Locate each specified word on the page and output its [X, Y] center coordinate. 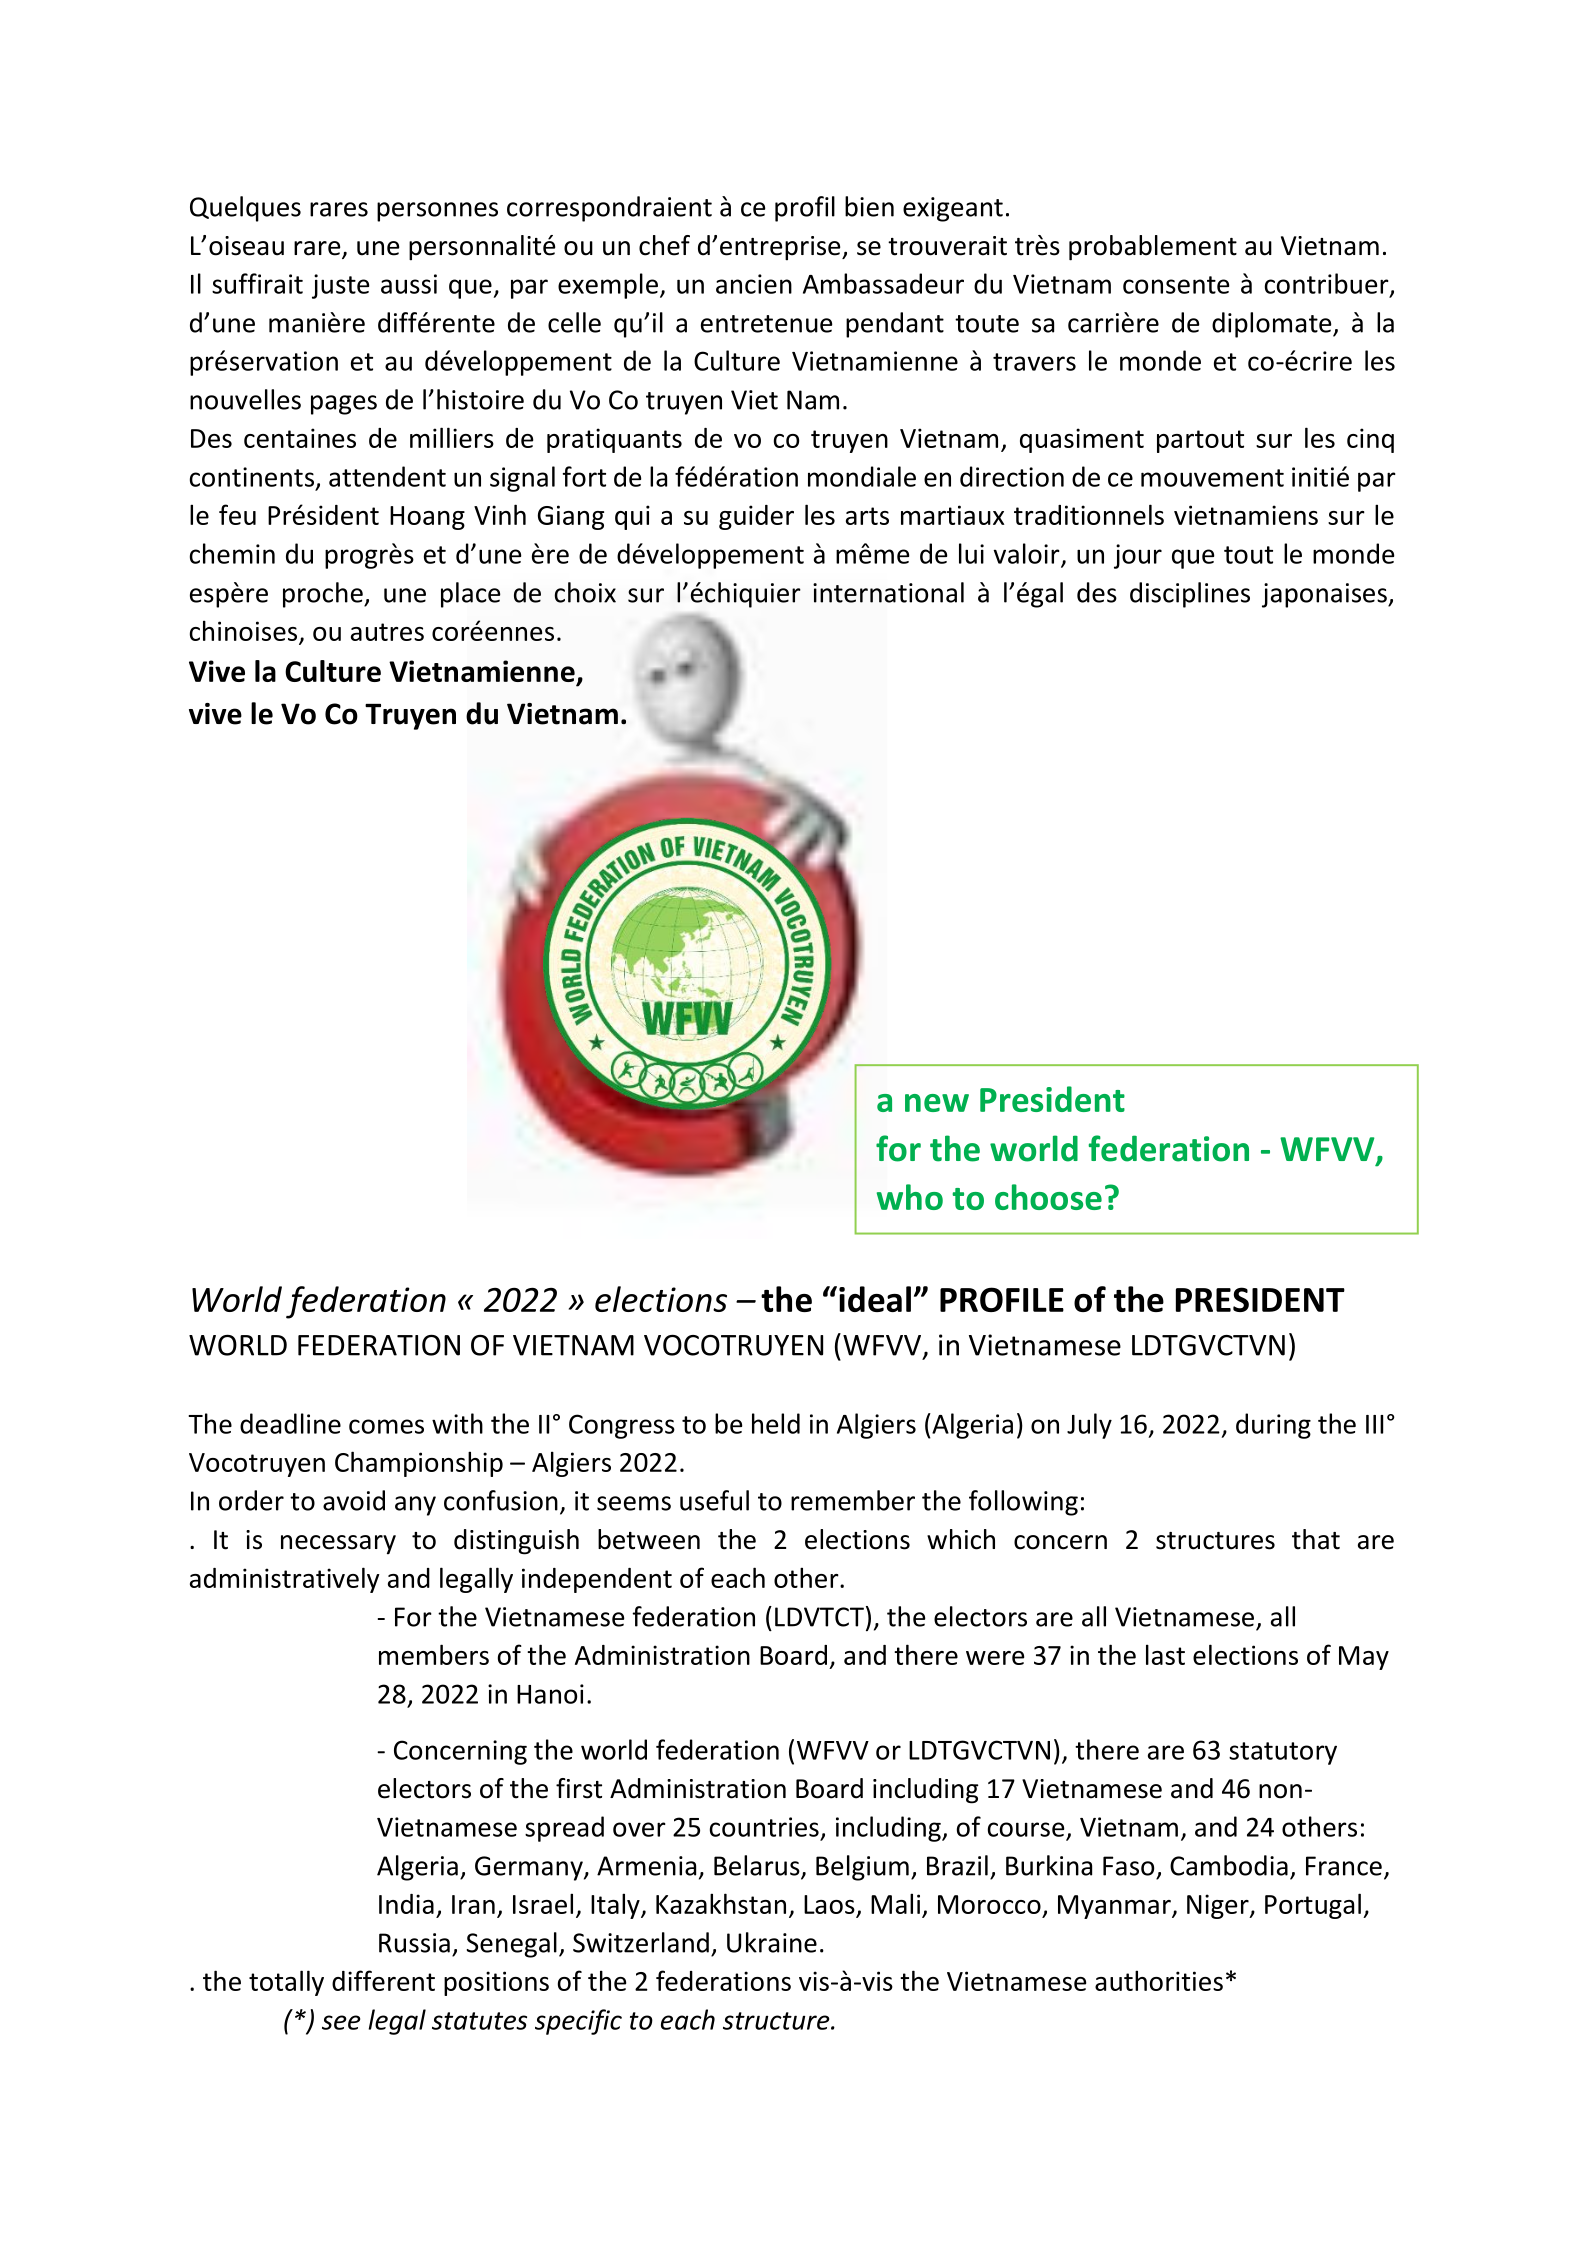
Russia [414, 1943]
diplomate [1273, 325]
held [776, 1423]
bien [869, 206]
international [888, 592]
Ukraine [772, 1942]
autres [387, 632]
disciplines [1190, 595]
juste [340, 286]
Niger [1219, 1906]
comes [386, 1426]
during [1273, 1426]
